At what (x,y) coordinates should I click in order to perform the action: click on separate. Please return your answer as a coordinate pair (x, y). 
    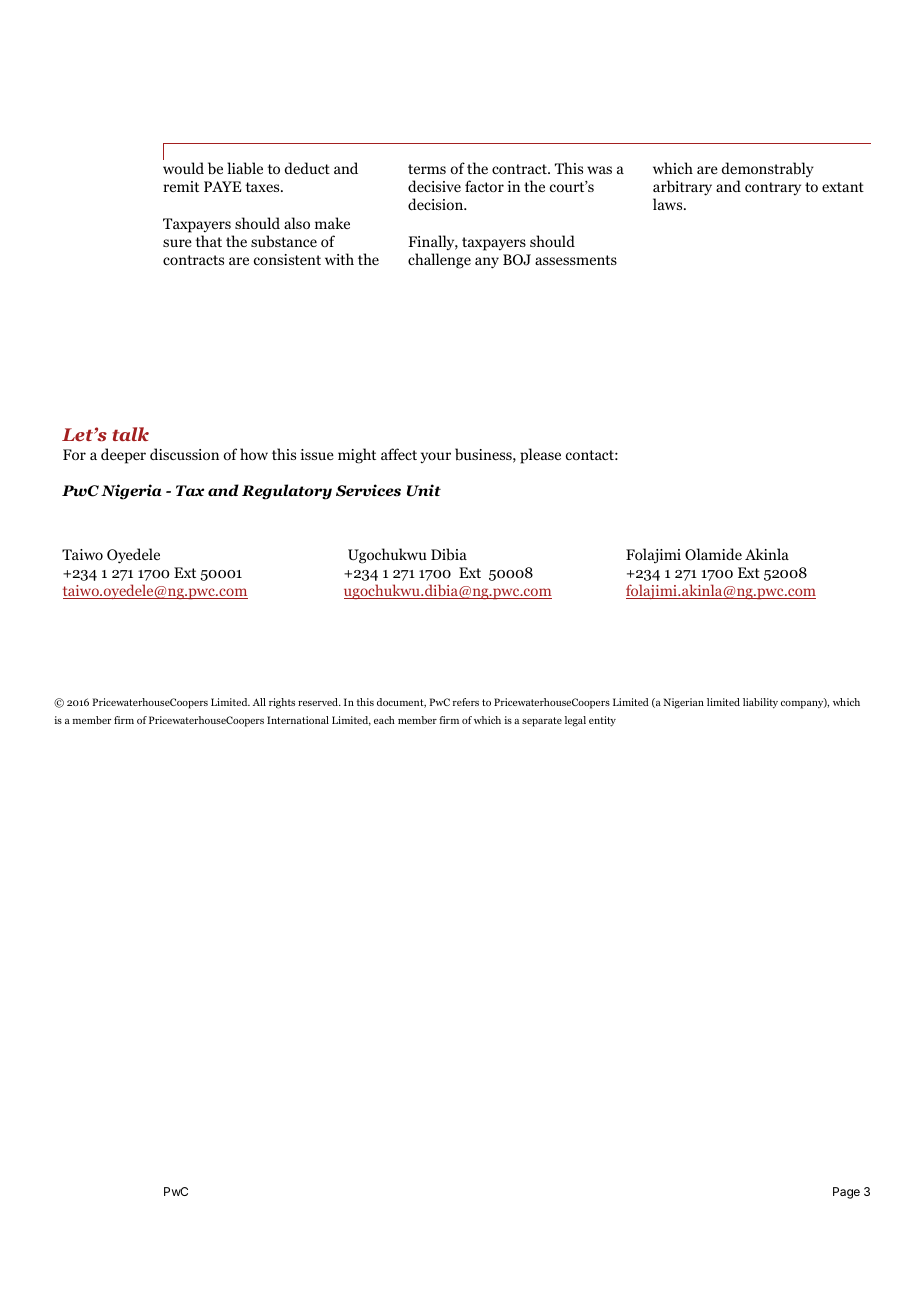
    Looking at the image, I should click on (542, 722).
